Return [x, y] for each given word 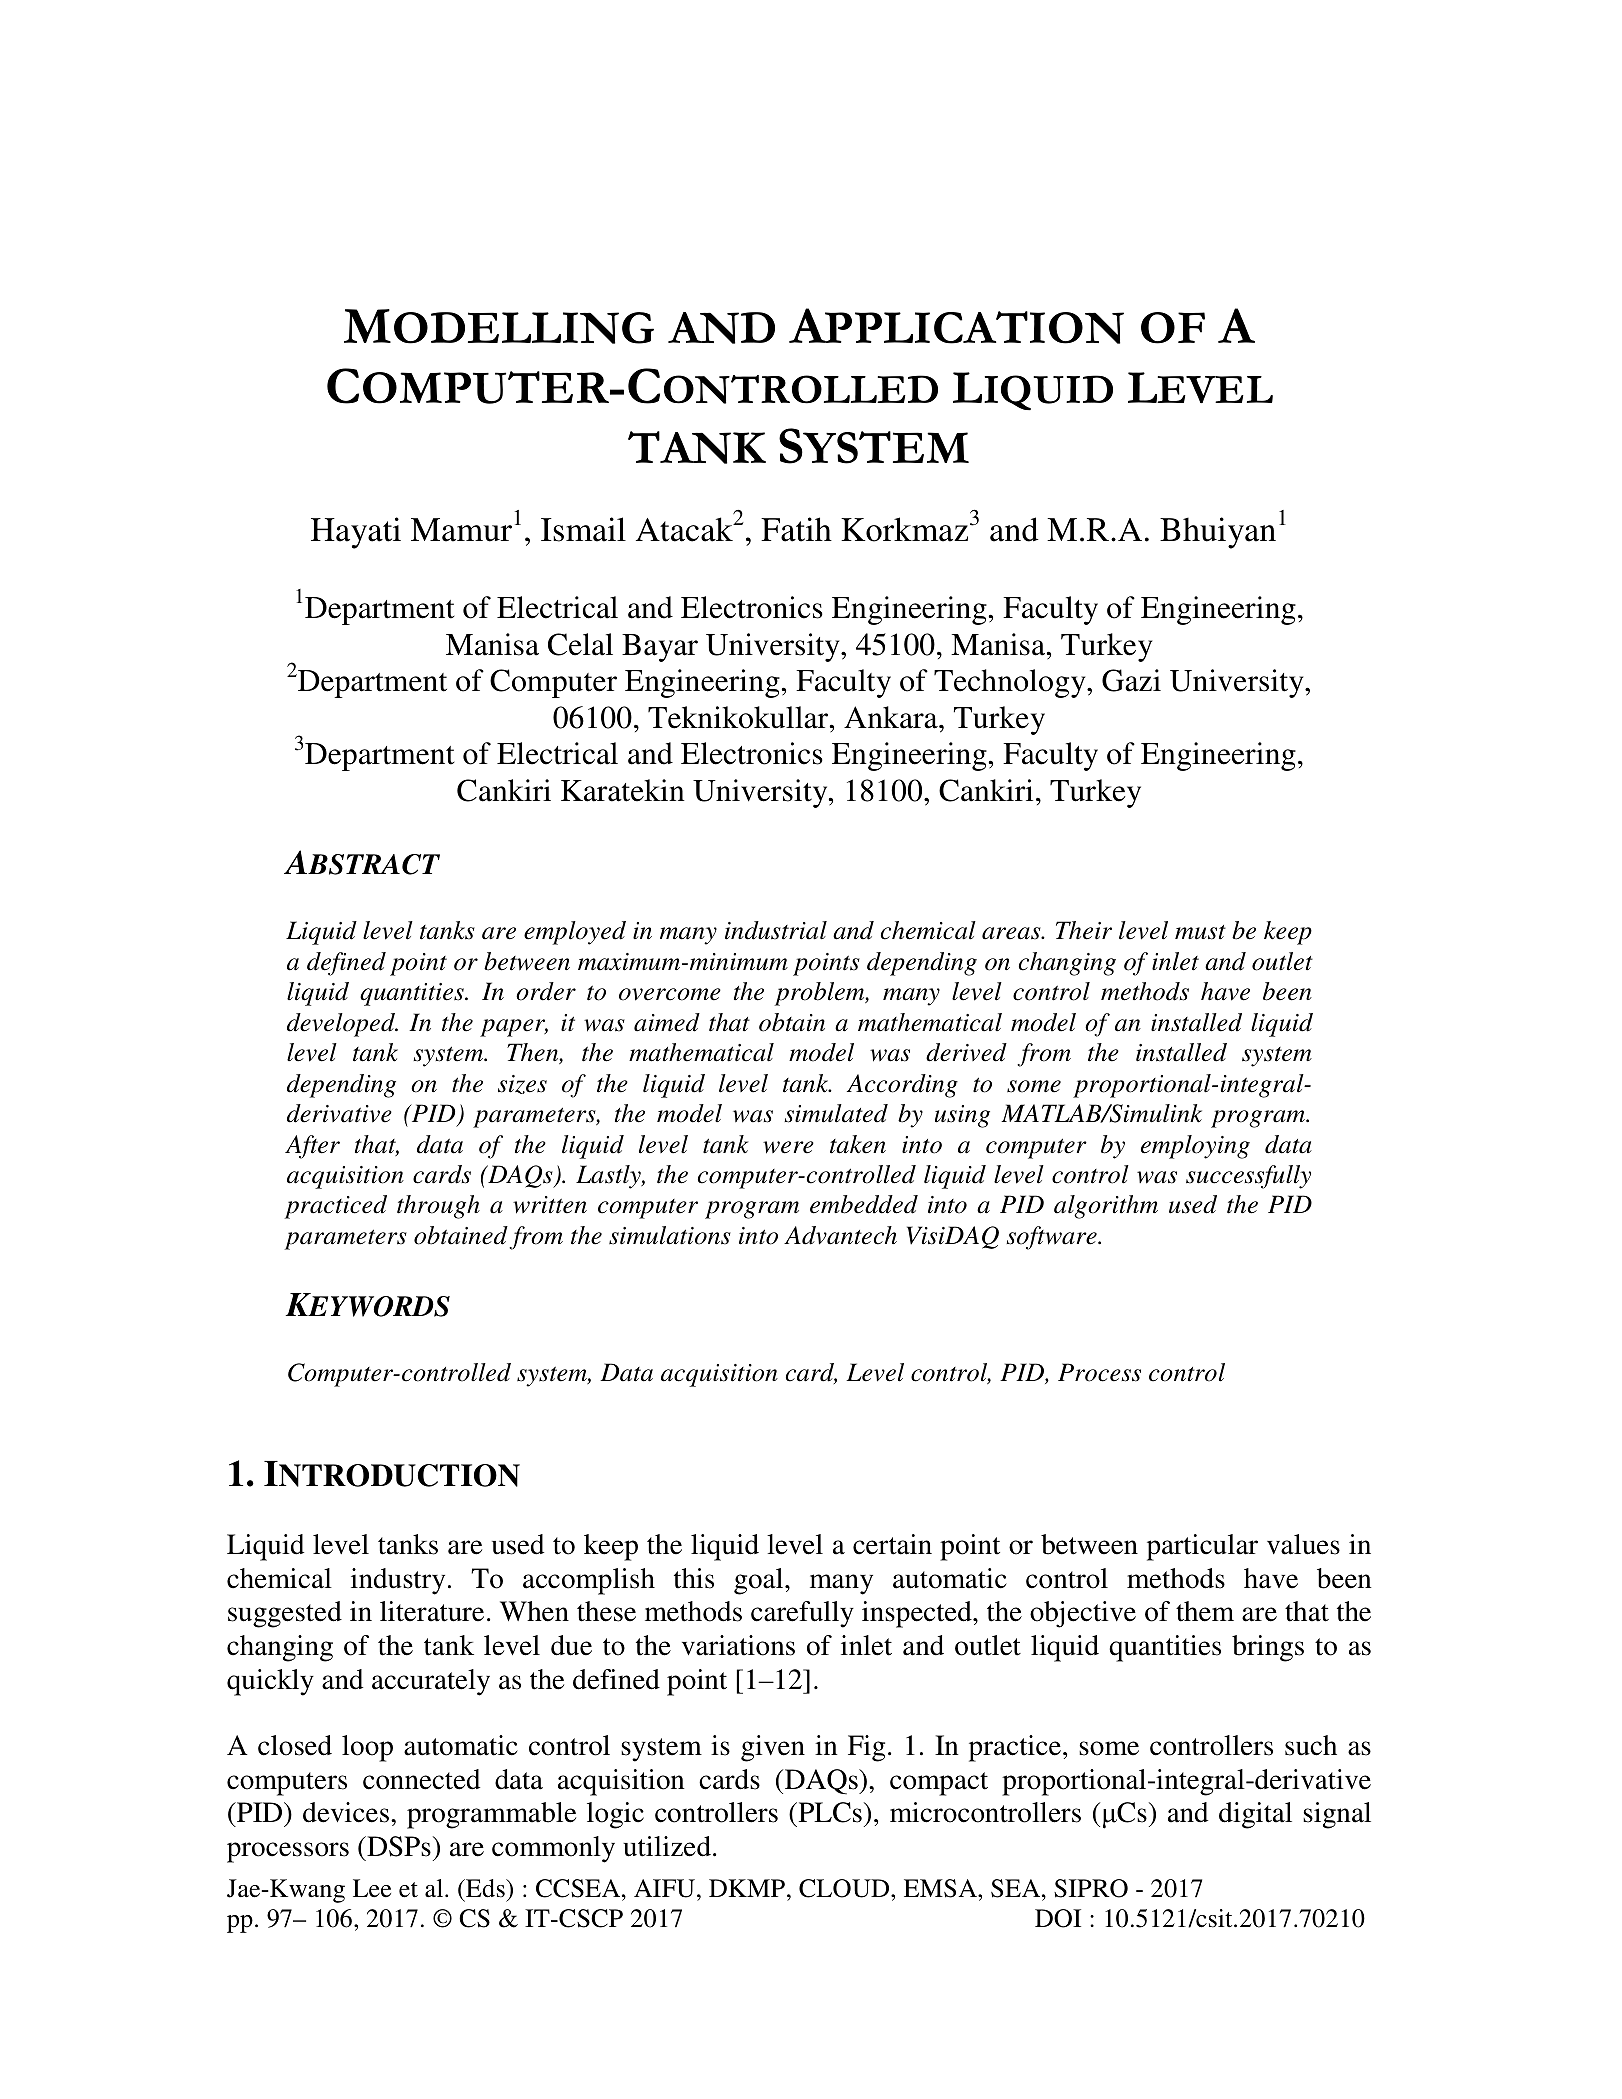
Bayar [660, 648]
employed [575, 933]
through [438, 1207]
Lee [372, 1888]
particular [1202, 1547]
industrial [776, 930]
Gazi [1131, 680]
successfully [1248, 1177]
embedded [864, 1204]
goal [760, 1581]
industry [398, 1581]
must [1200, 932]
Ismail [583, 529]
